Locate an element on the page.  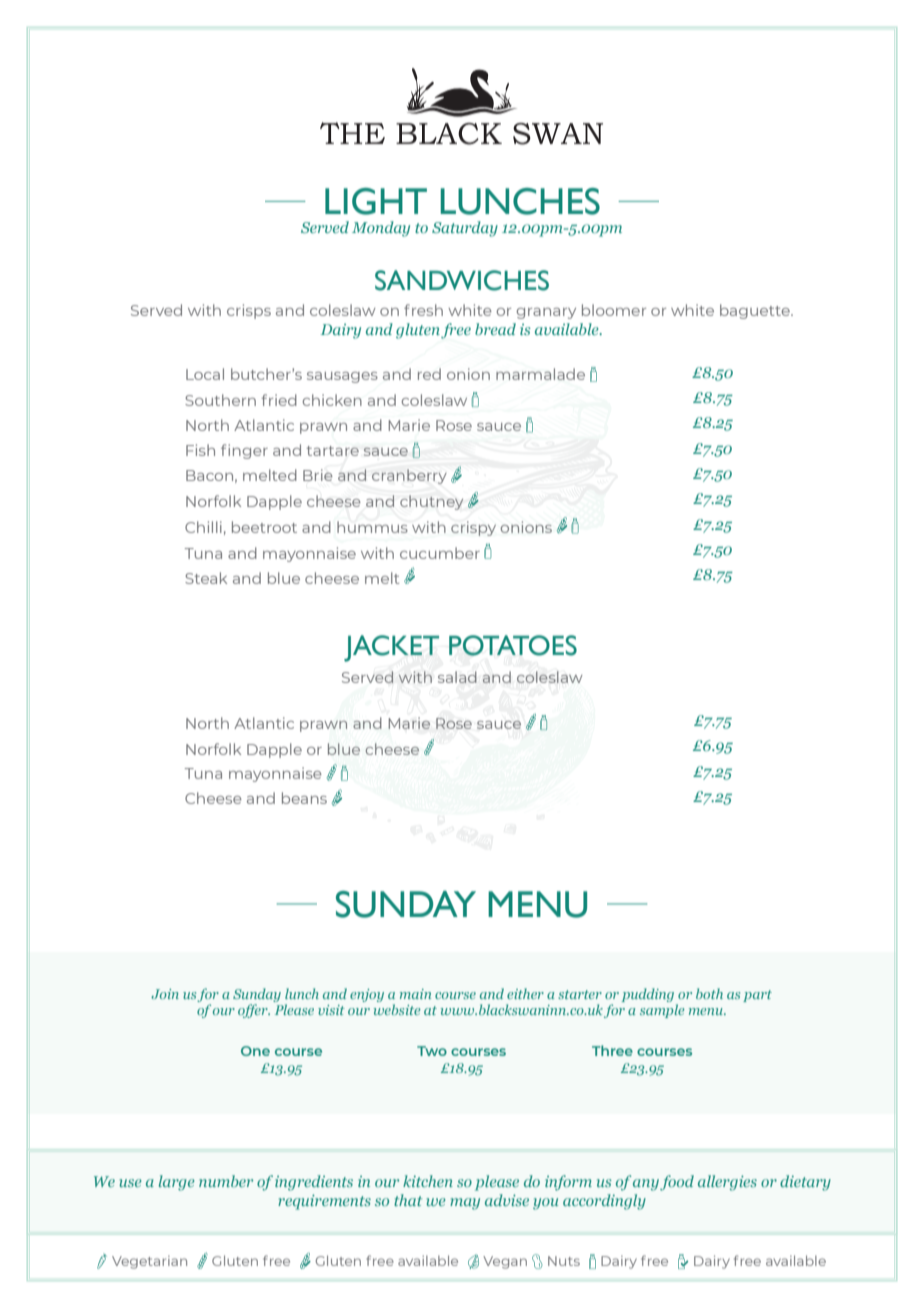
Saturday is located at coordinates (465, 229).
